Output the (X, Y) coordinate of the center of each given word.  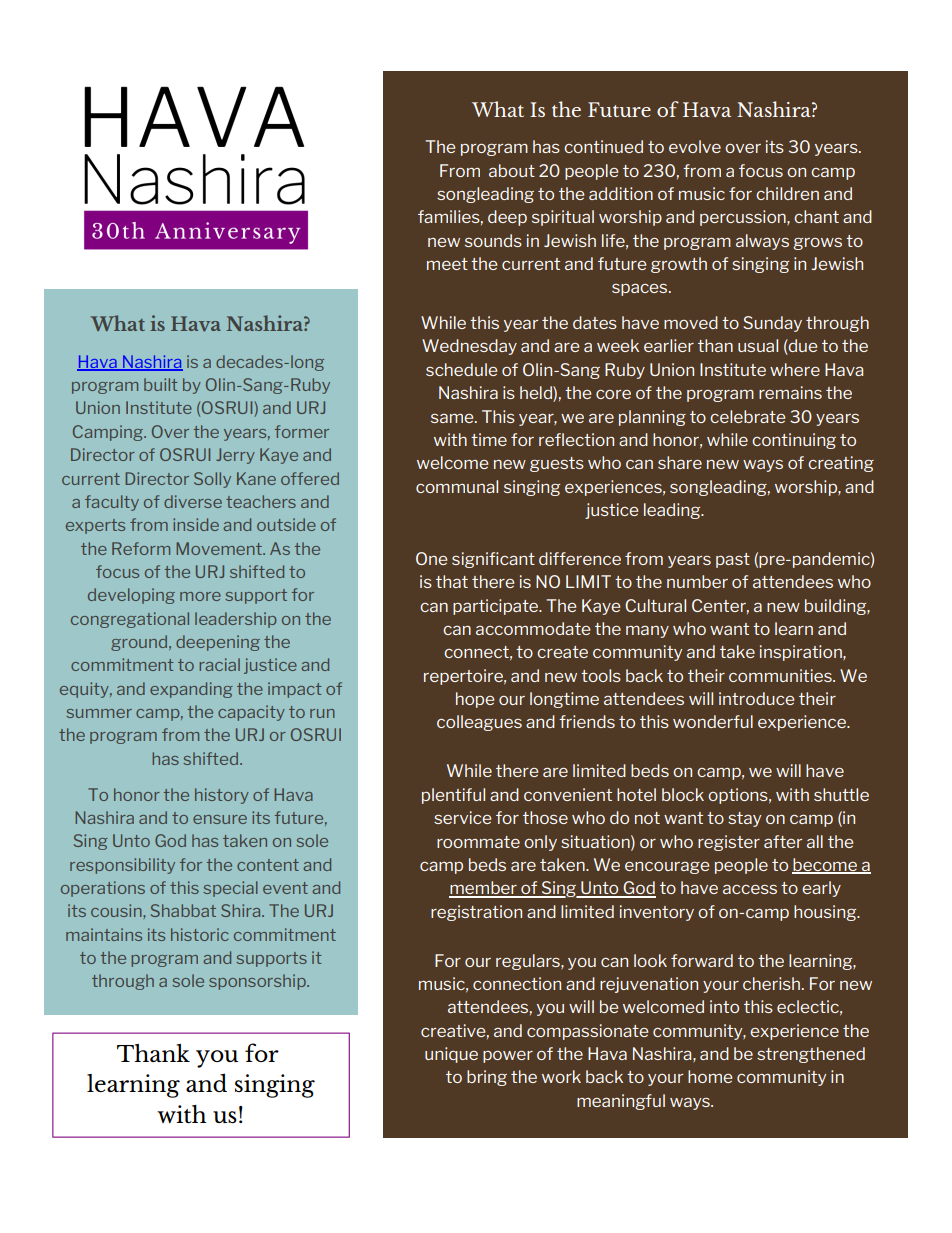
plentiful (453, 796)
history (222, 796)
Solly (212, 480)
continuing (794, 441)
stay (744, 819)
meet (447, 264)
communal (457, 486)
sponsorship (258, 982)
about (512, 170)
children (787, 193)
